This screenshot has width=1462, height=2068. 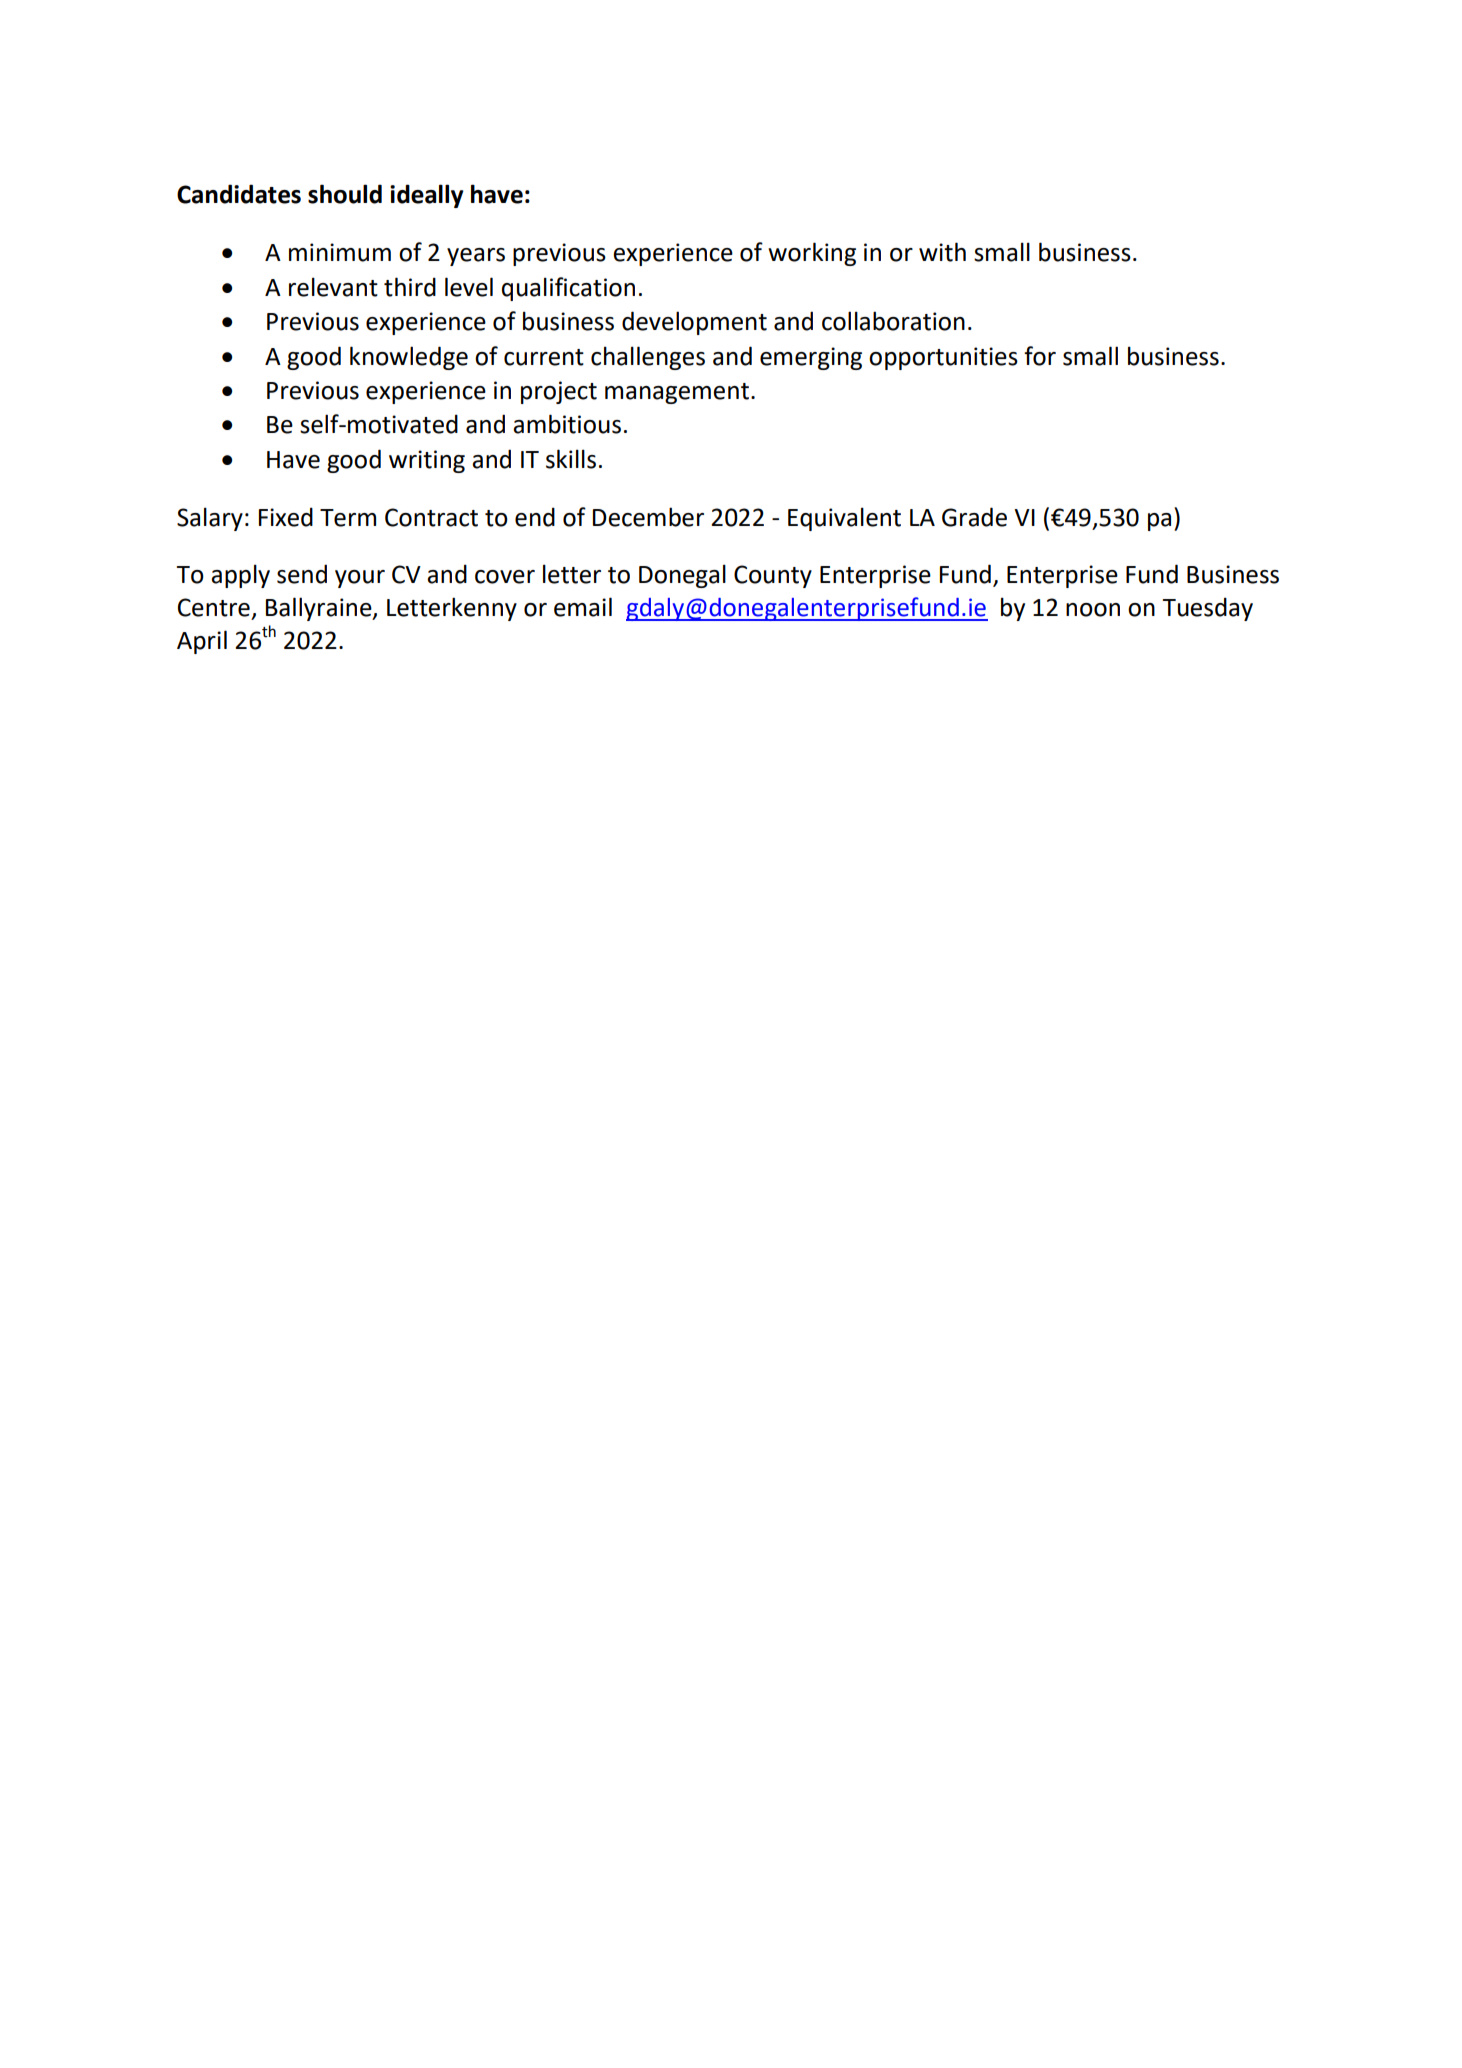 What do you see at coordinates (568, 289) in the screenshot?
I see `qualification` at bounding box center [568, 289].
